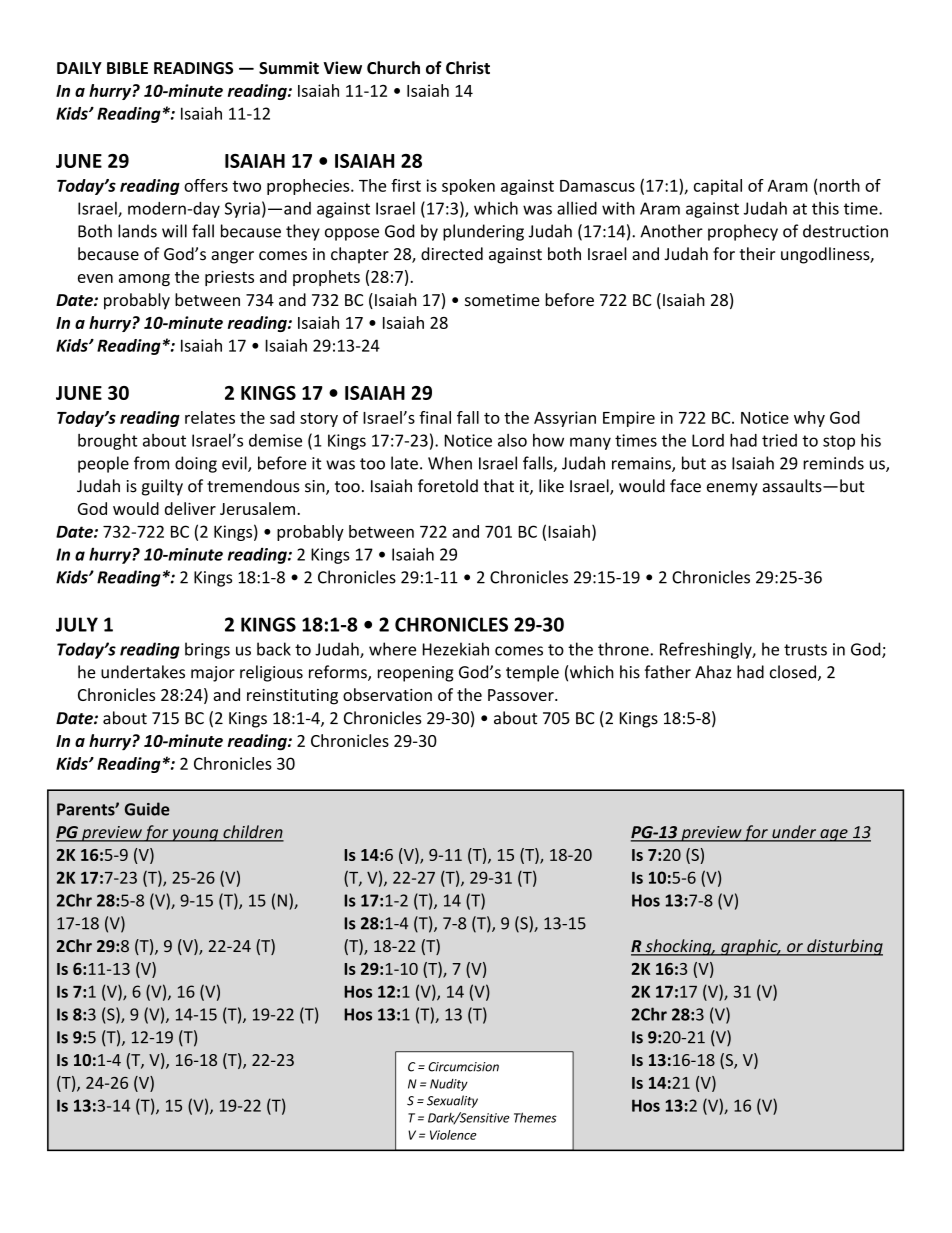 This screenshot has height=1233, width=952. What do you see at coordinates (456, 649) in the screenshot?
I see `Hezekiah` at bounding box center [456, 649].
